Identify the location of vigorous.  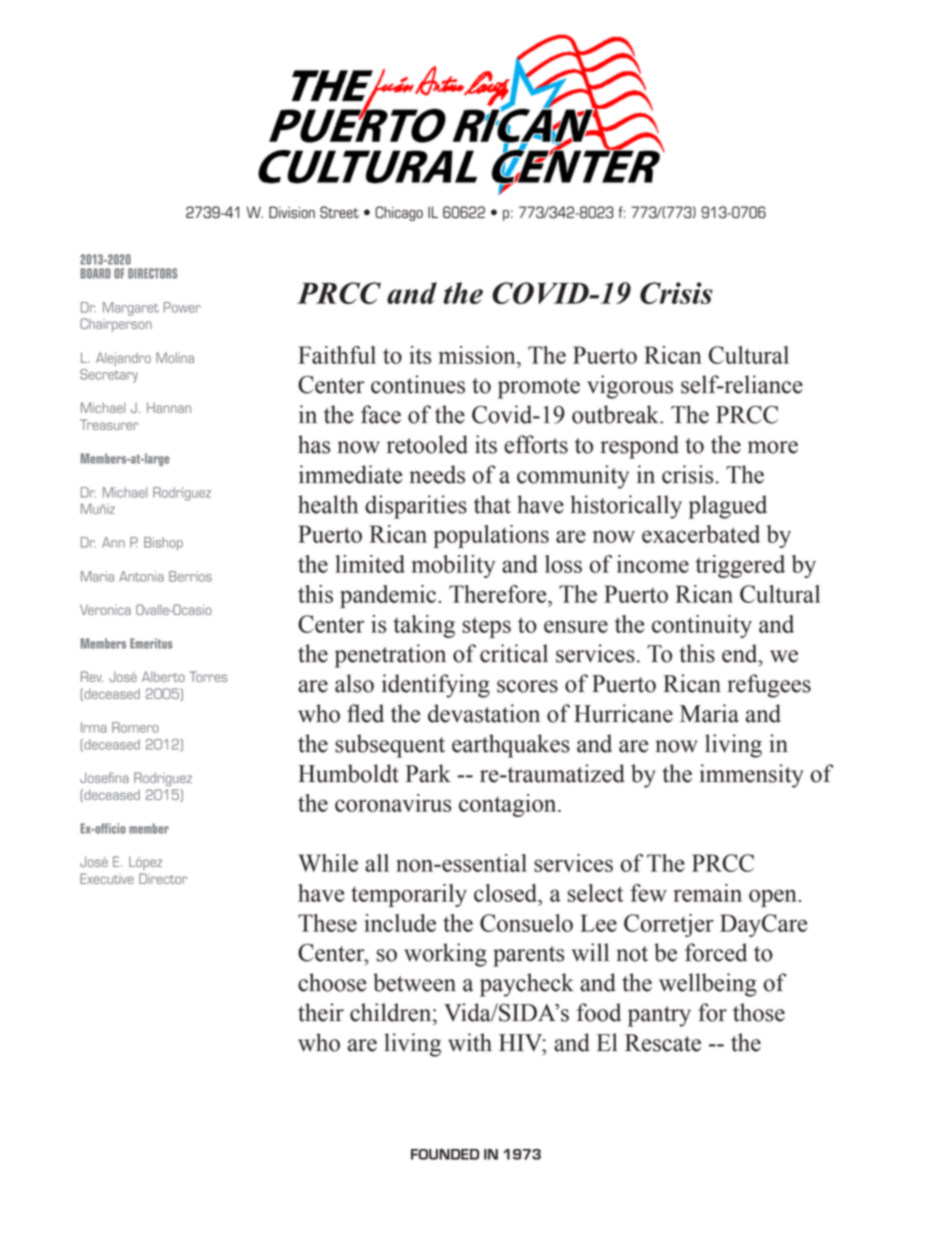
(630, 387).
